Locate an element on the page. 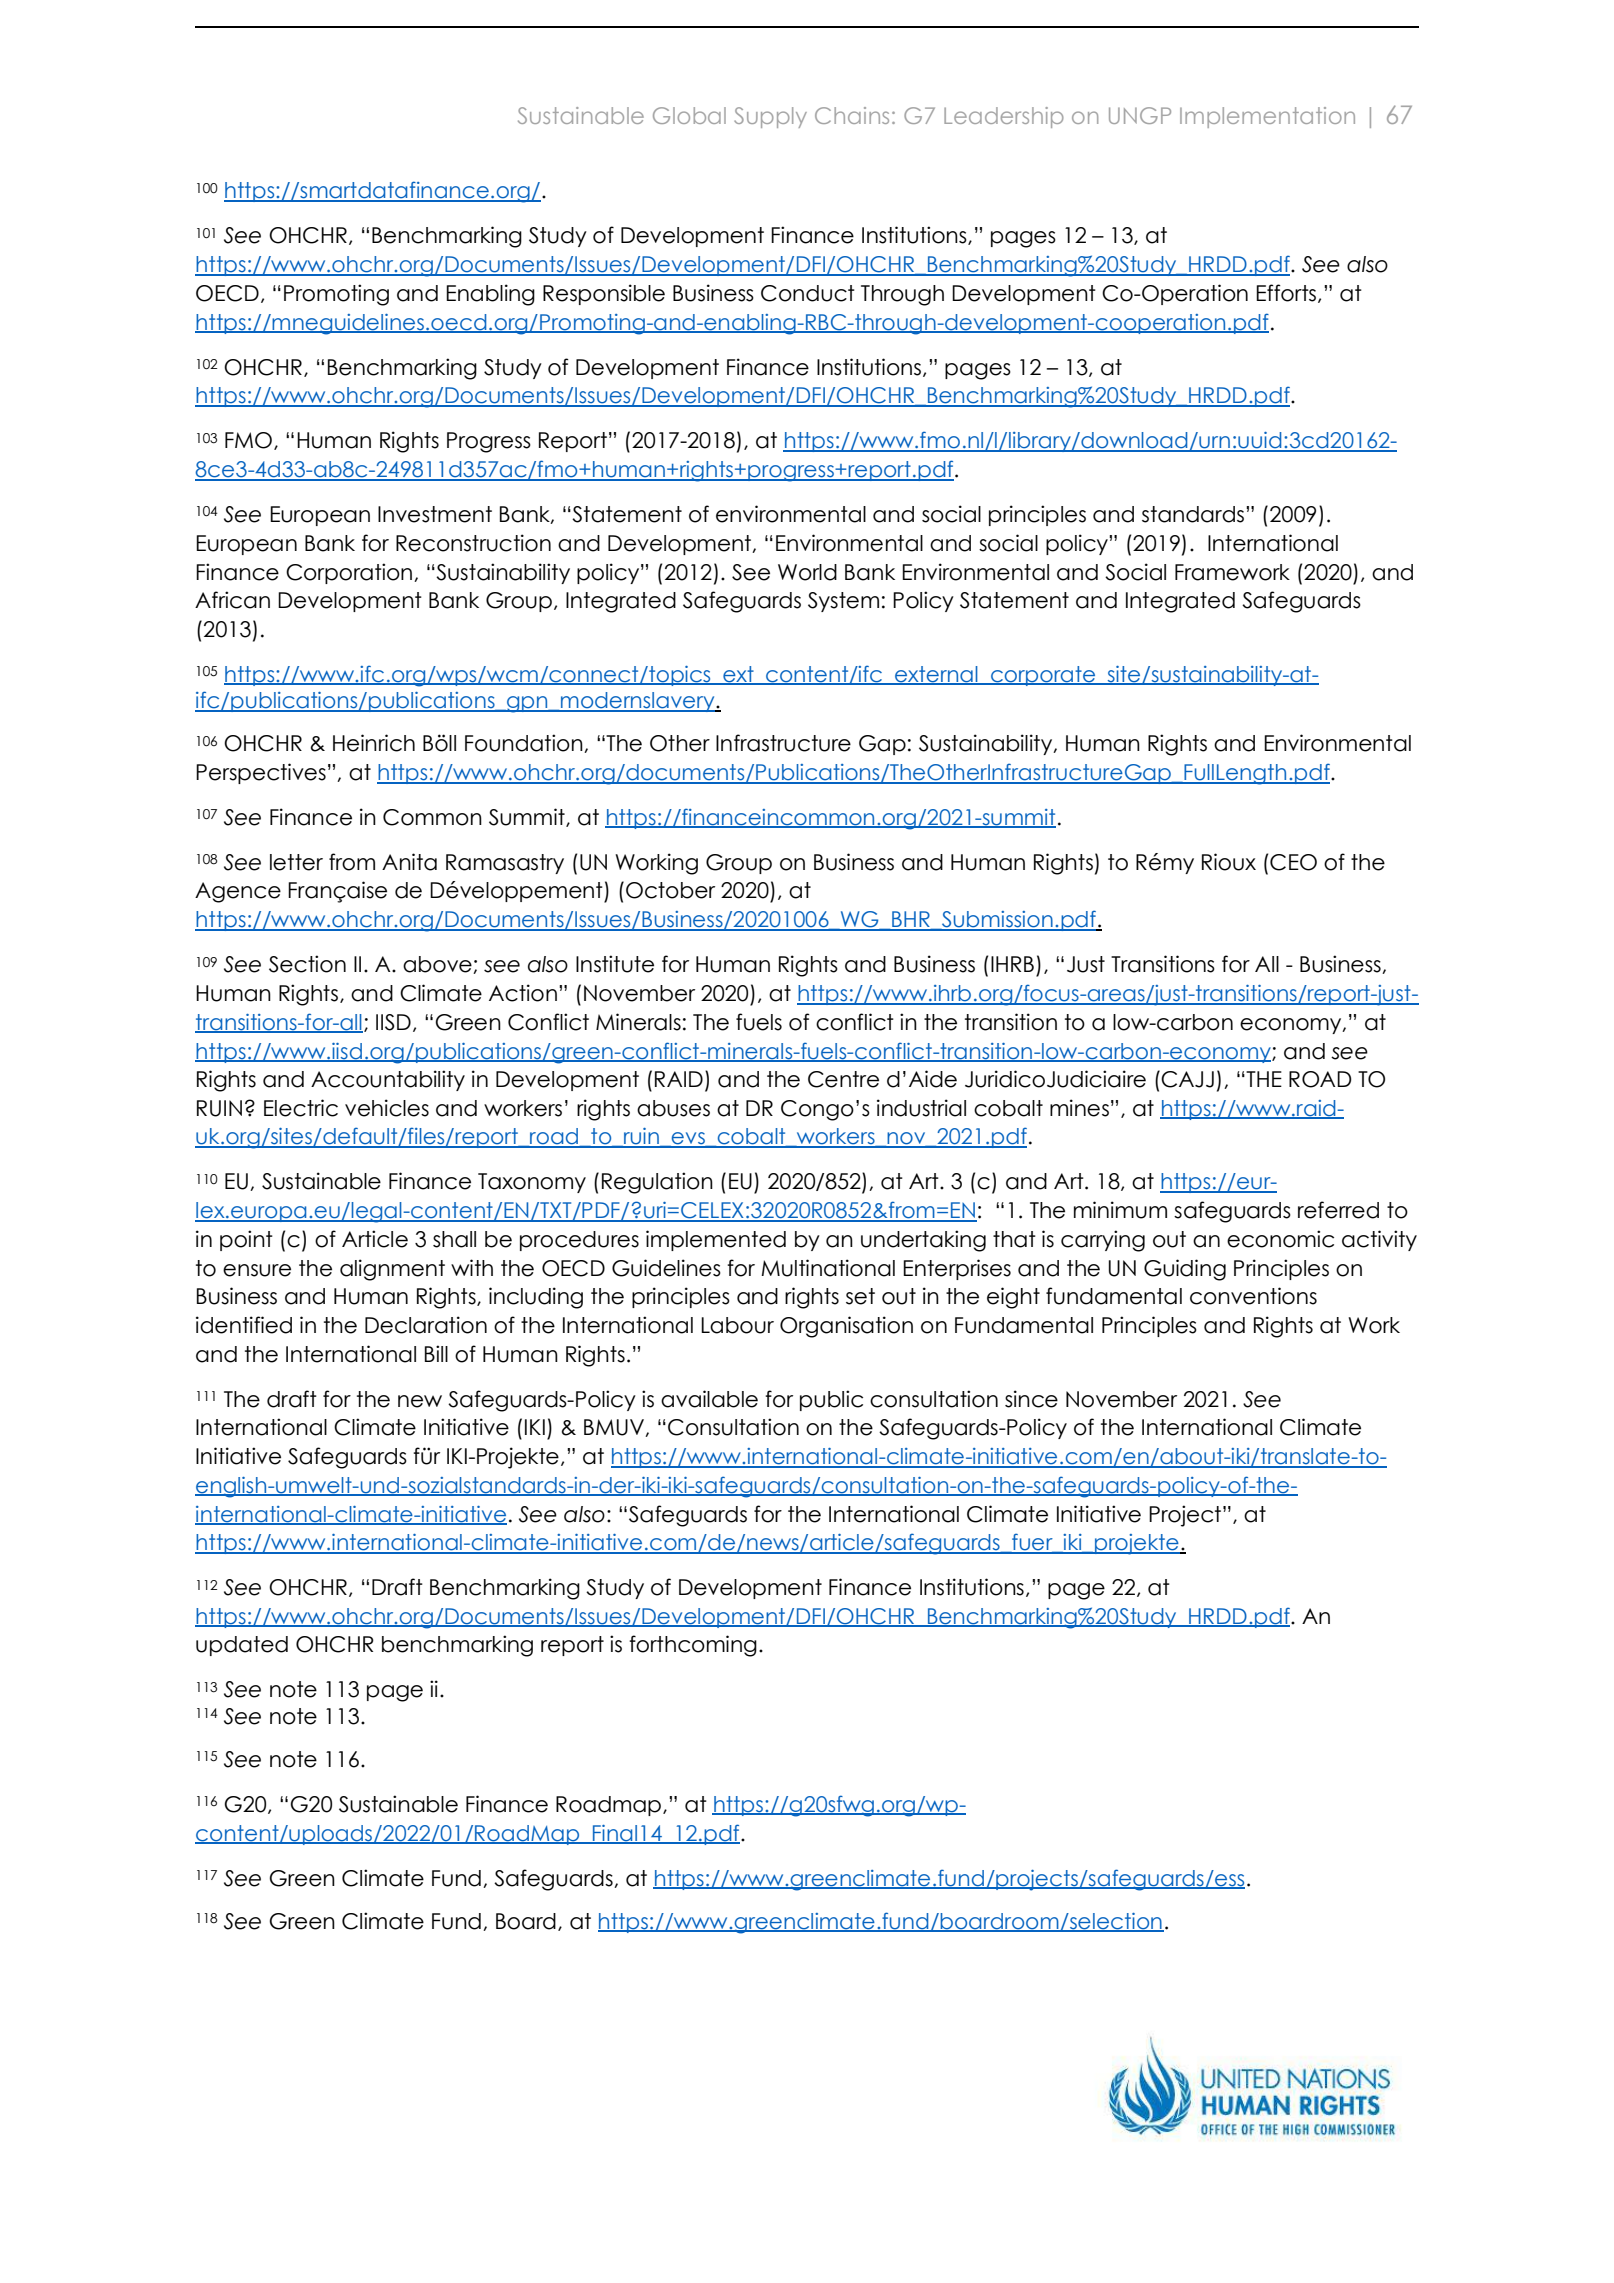  since is located at coordinates (1031, 1399).
